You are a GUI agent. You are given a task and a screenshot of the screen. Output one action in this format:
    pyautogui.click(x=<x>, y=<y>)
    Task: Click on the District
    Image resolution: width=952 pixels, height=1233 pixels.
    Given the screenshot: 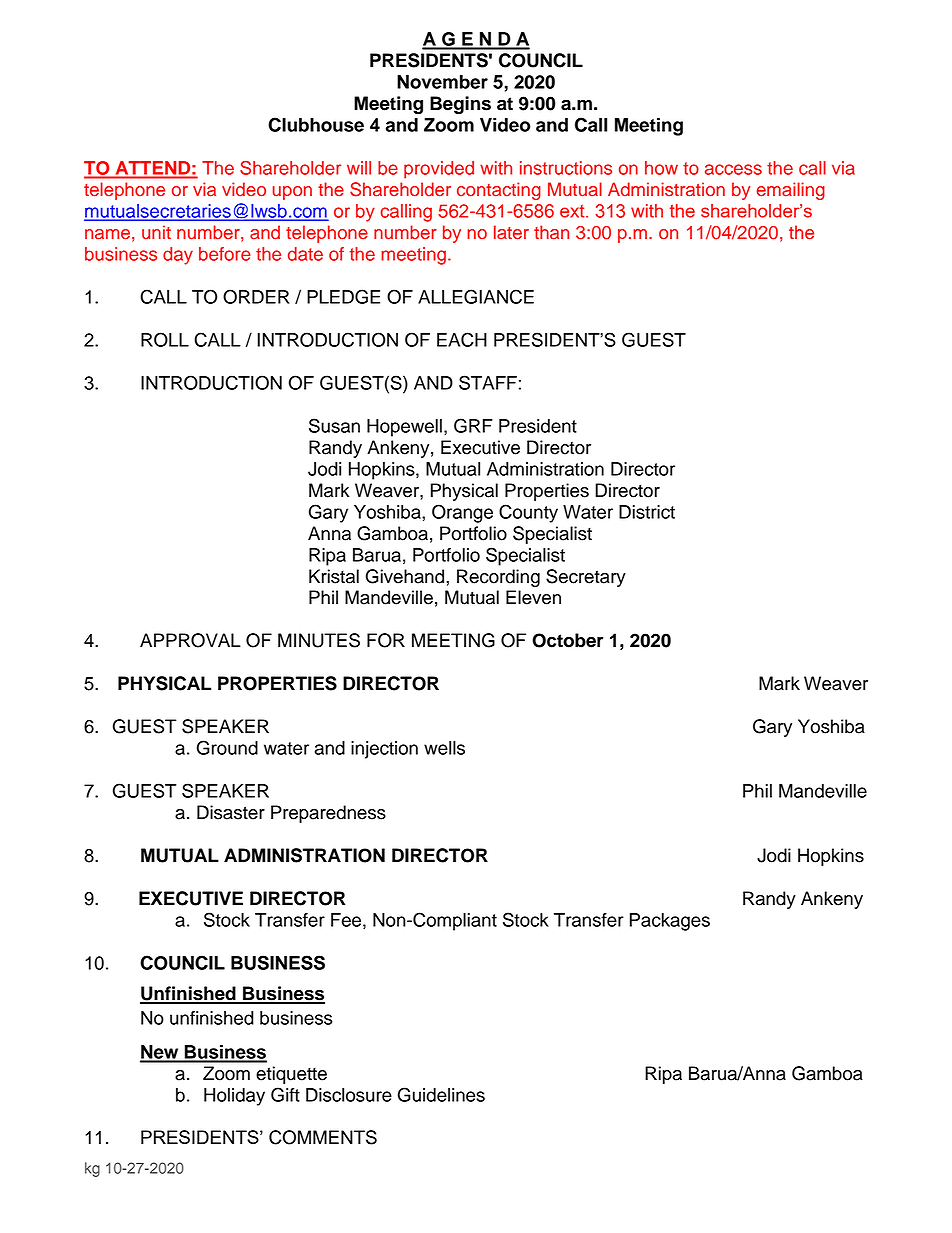 What is the action you would take?
    pyautogui.click(x=647, y=512)
